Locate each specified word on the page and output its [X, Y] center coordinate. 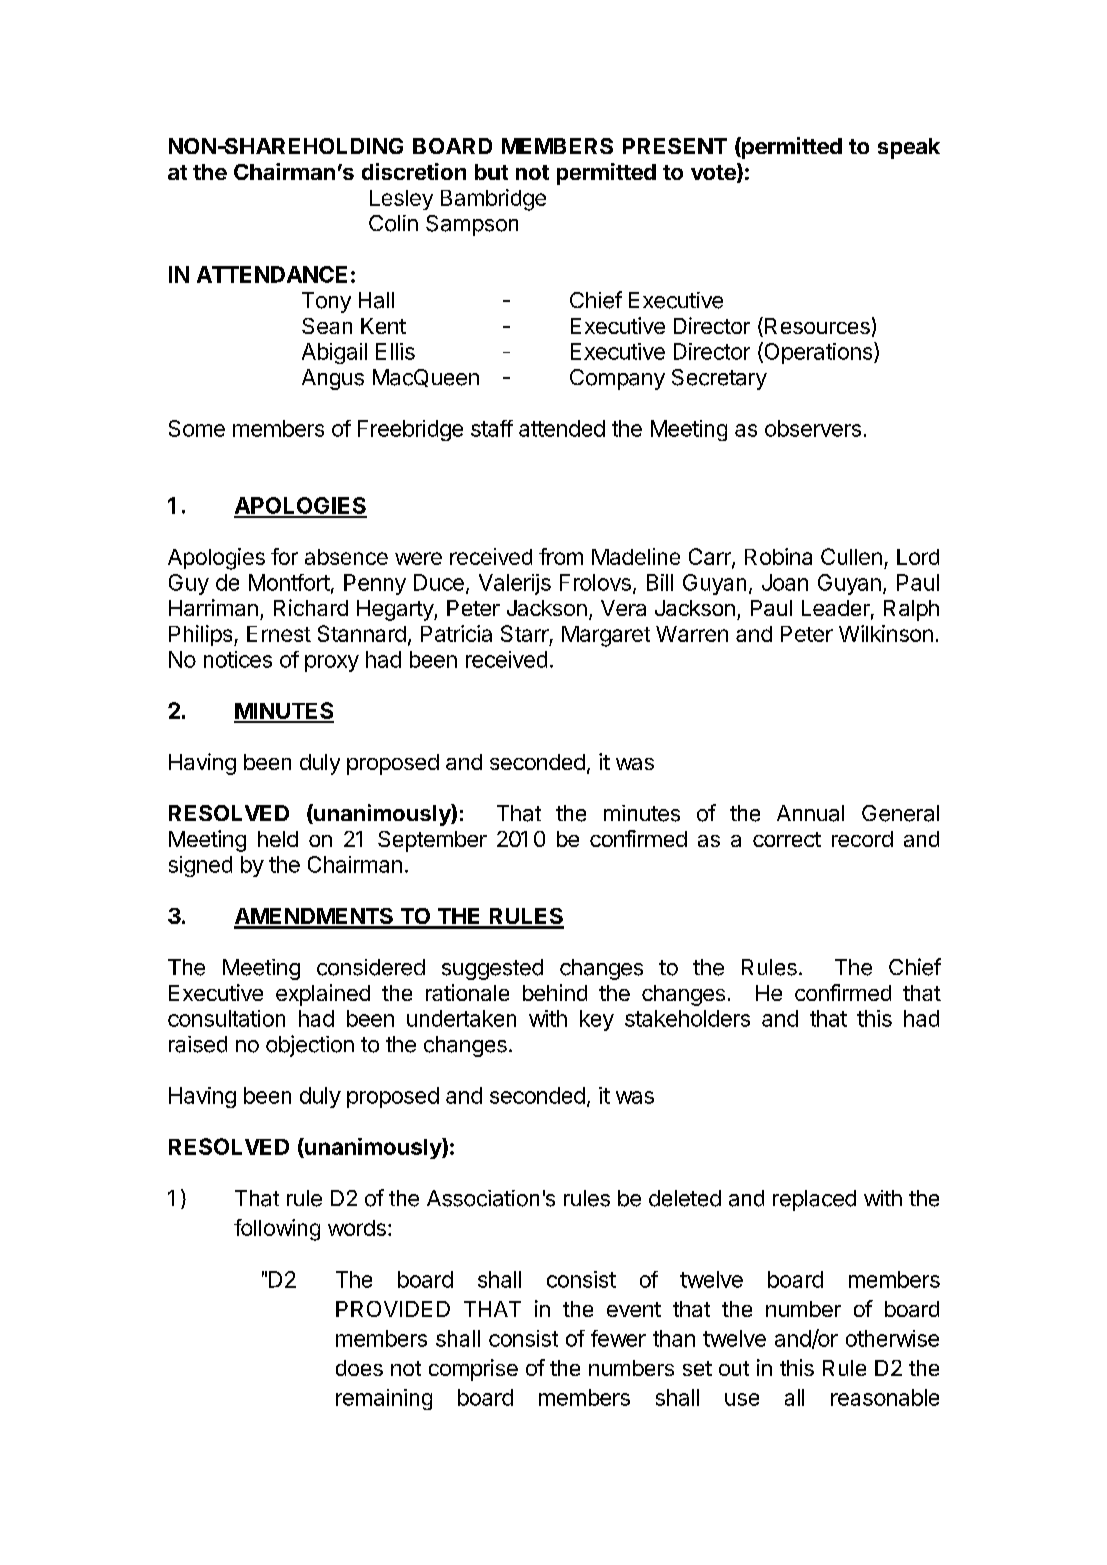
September [432, 841]
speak [909, 148]
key [597, 1020]
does [359, 1368]
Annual [810, 813]
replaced [814, 1200]
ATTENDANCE [272, 274]
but [491, 172]
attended [562, 428]
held [278, 839]
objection [310, 1046]
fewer [618, 1338]
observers [813, 428]
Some [197, 428]
